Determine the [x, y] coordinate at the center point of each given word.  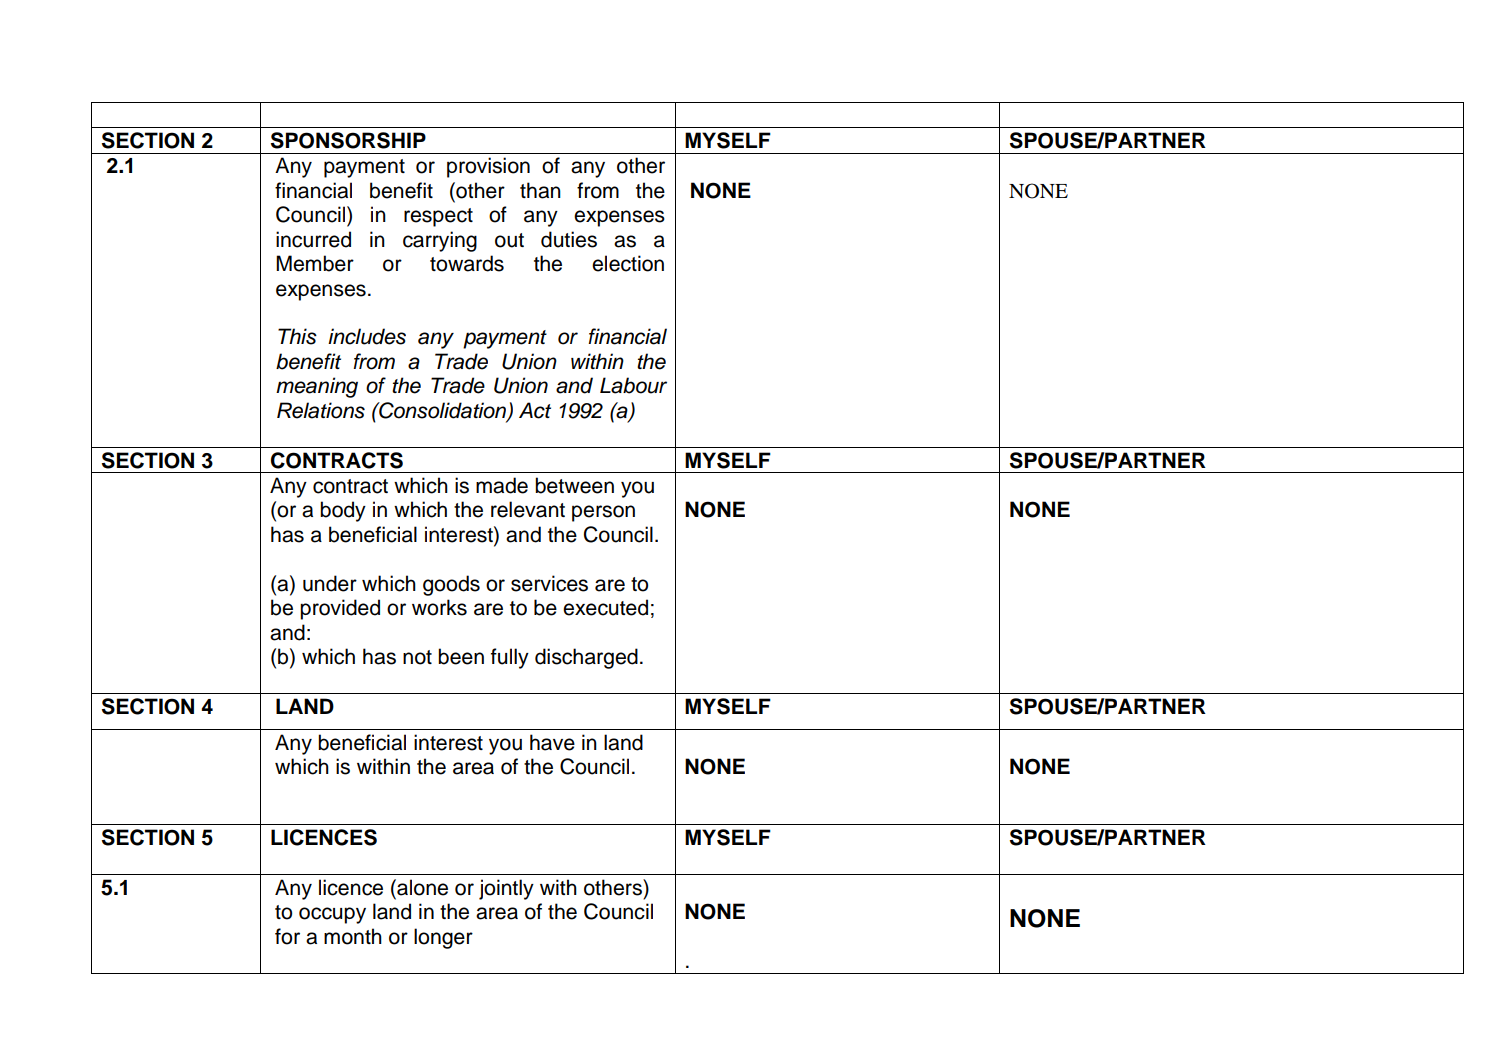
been [461, 656]
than [540, 190]
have [552, 742]
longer [443, 938]
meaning [317, 387]
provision [488, 167]
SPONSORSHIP [348, 140]
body [343, 511]
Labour [633, 385]
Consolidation [443, 411]
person [603, 513]
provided [340, 609]
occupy [332, 915]
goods [451, 585]
